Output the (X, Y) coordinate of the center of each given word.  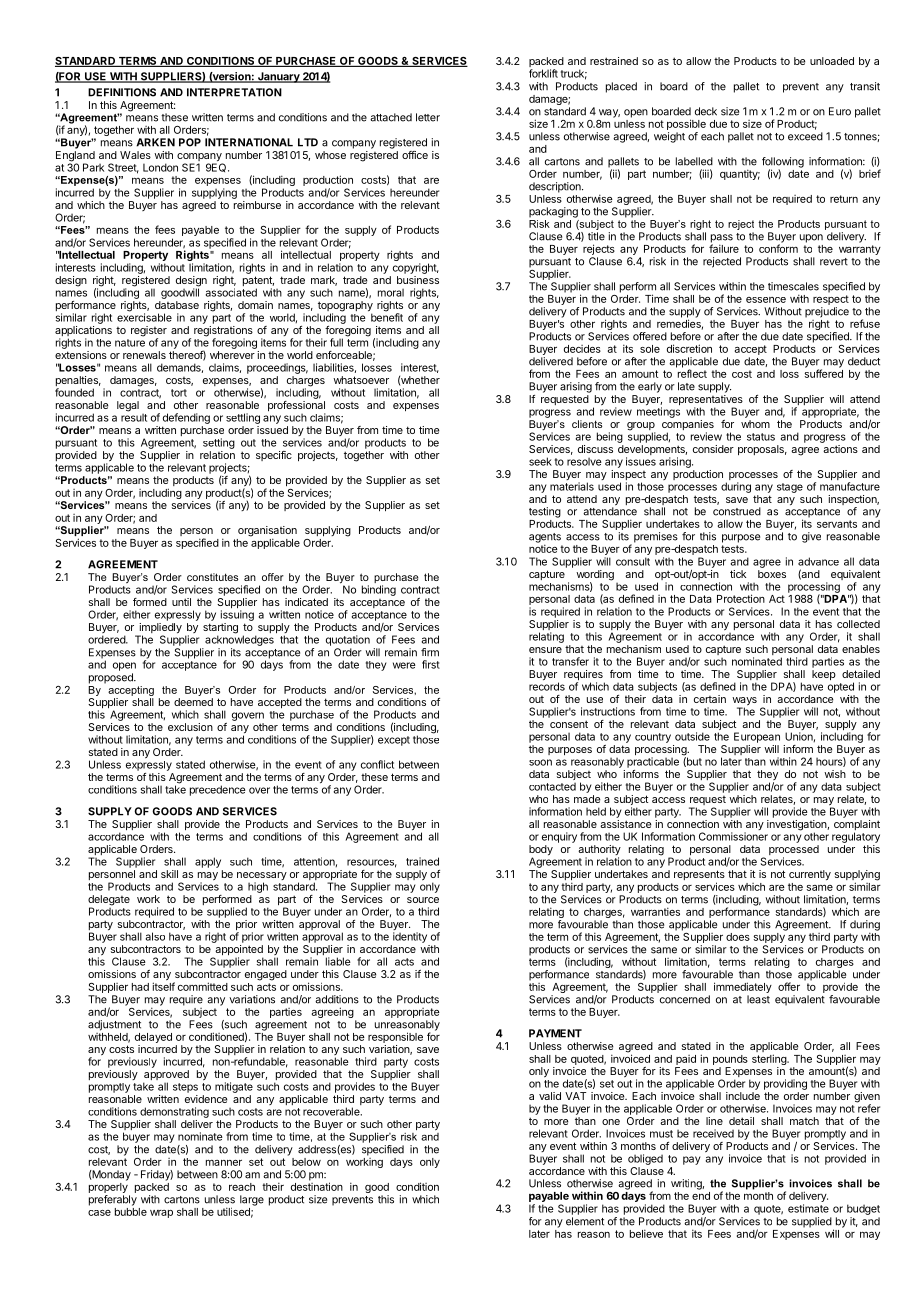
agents (545, 539)
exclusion (190, 727)
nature (130, 343)
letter (428, 117)
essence (766, 300)
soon (540, 762)
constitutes (212, 577)
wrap (161, 1214)
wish (835, 774)
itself (164, 985)
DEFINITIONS (122, 92)
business (418, 280)
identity (410, 937)
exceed (805, 136)
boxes (772, 574)
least (758, 999)
